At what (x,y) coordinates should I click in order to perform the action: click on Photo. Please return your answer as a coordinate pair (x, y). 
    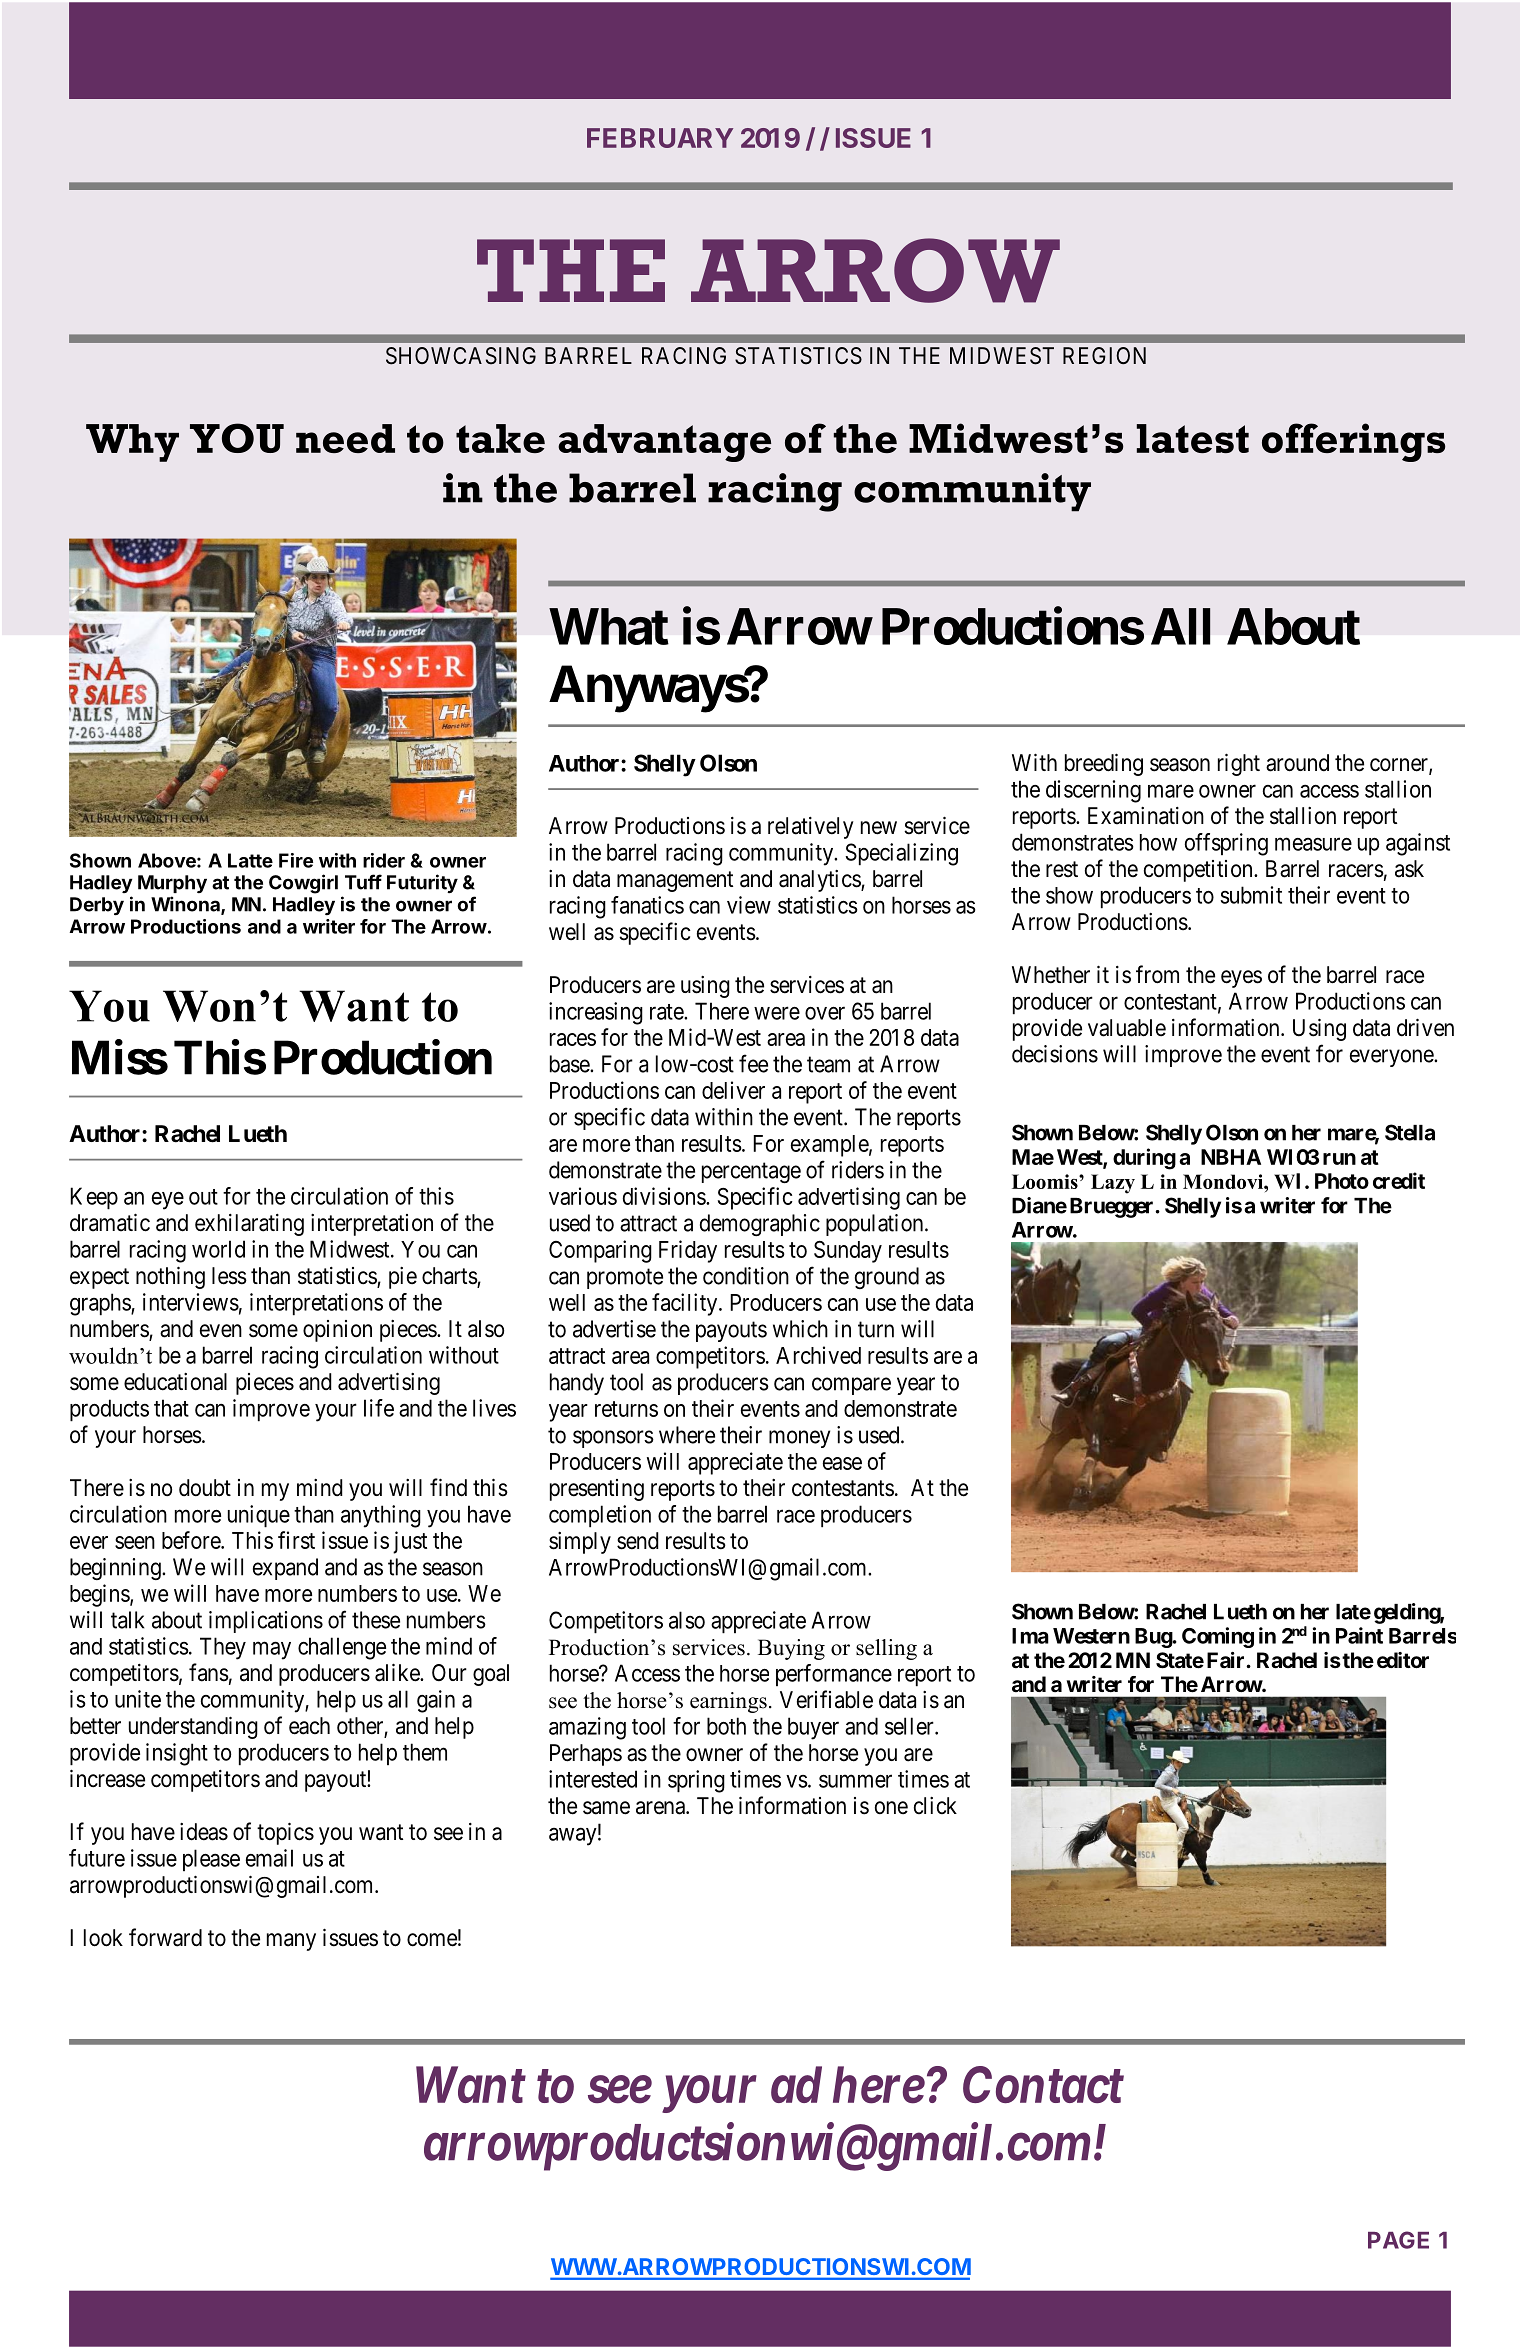
    Looking at the image, I should click on (1342, 1181).
